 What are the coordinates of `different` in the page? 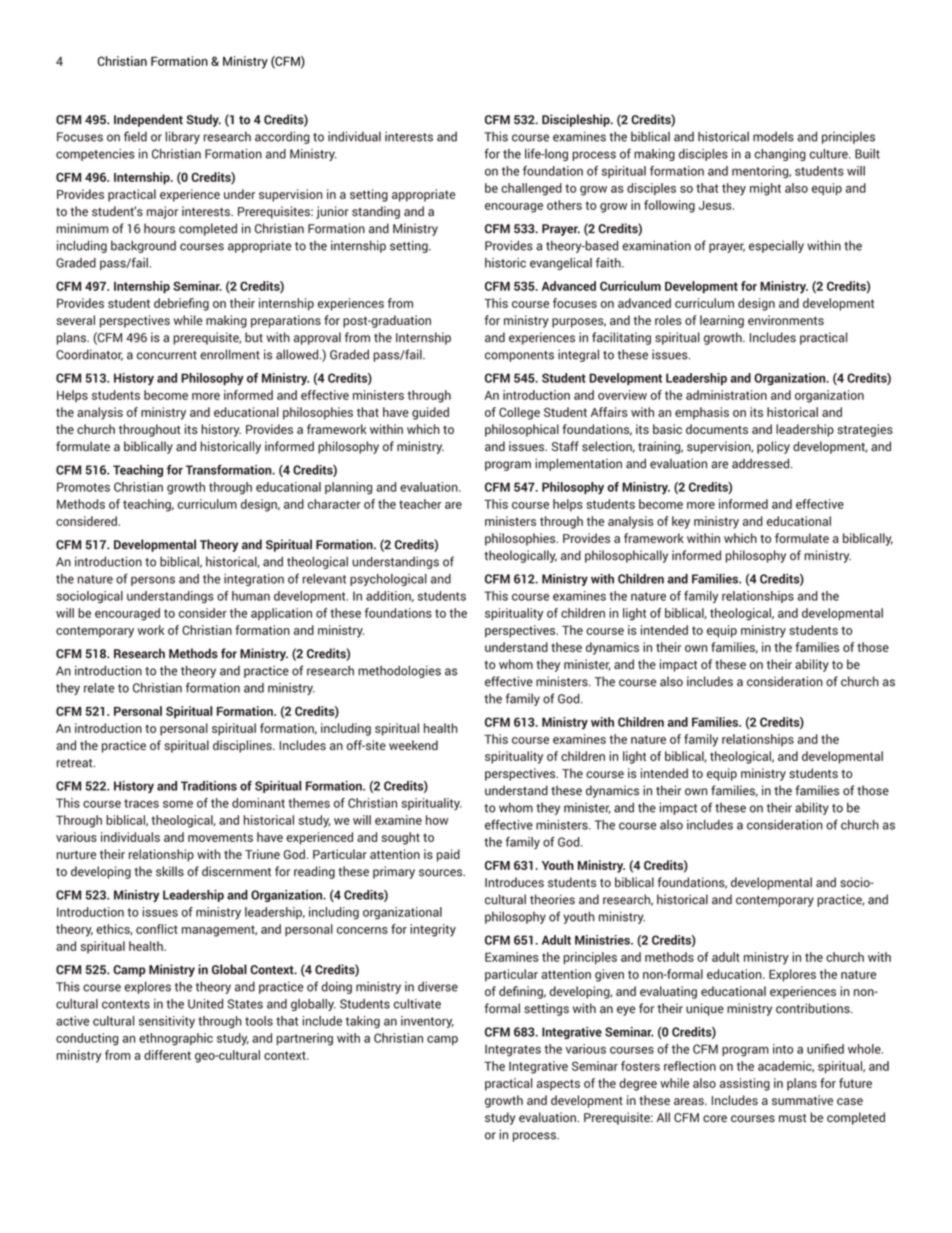 It's located at (167, 1055).
